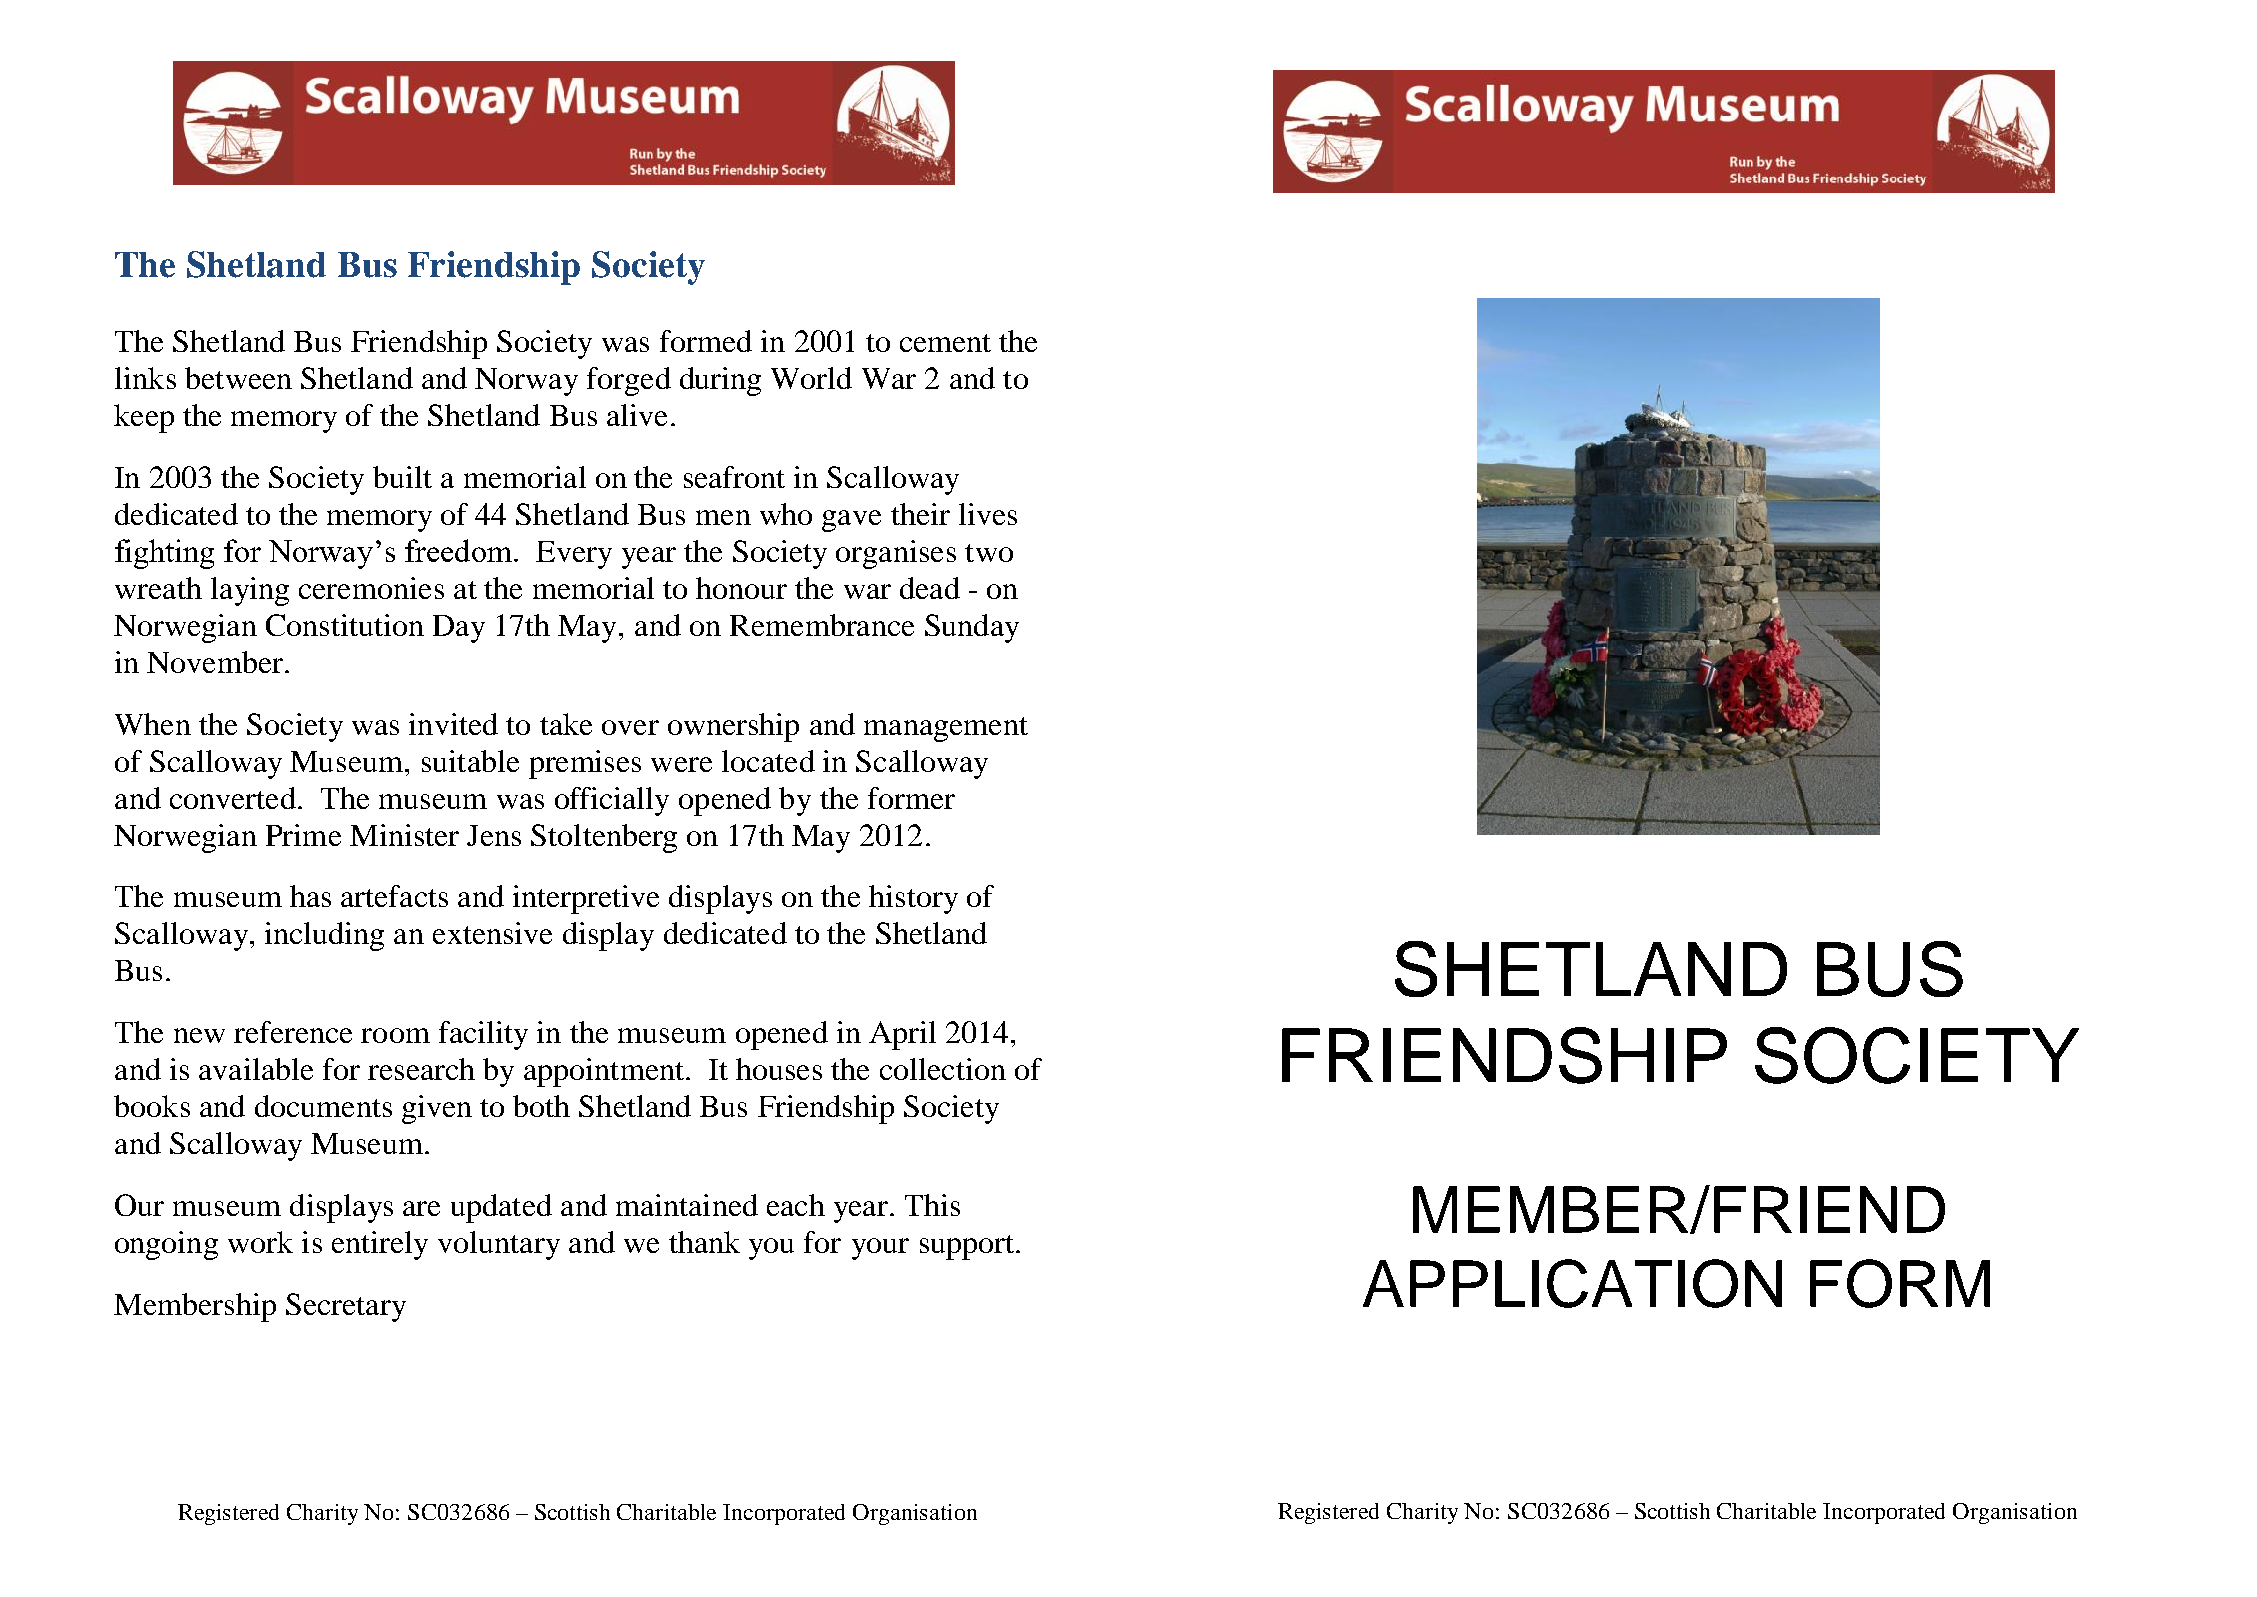 The image size is (2257, 1597). What do you see at coordinates (303, 835) in the screenshot?
I see `Prime` at bounding box center [303, 835].
